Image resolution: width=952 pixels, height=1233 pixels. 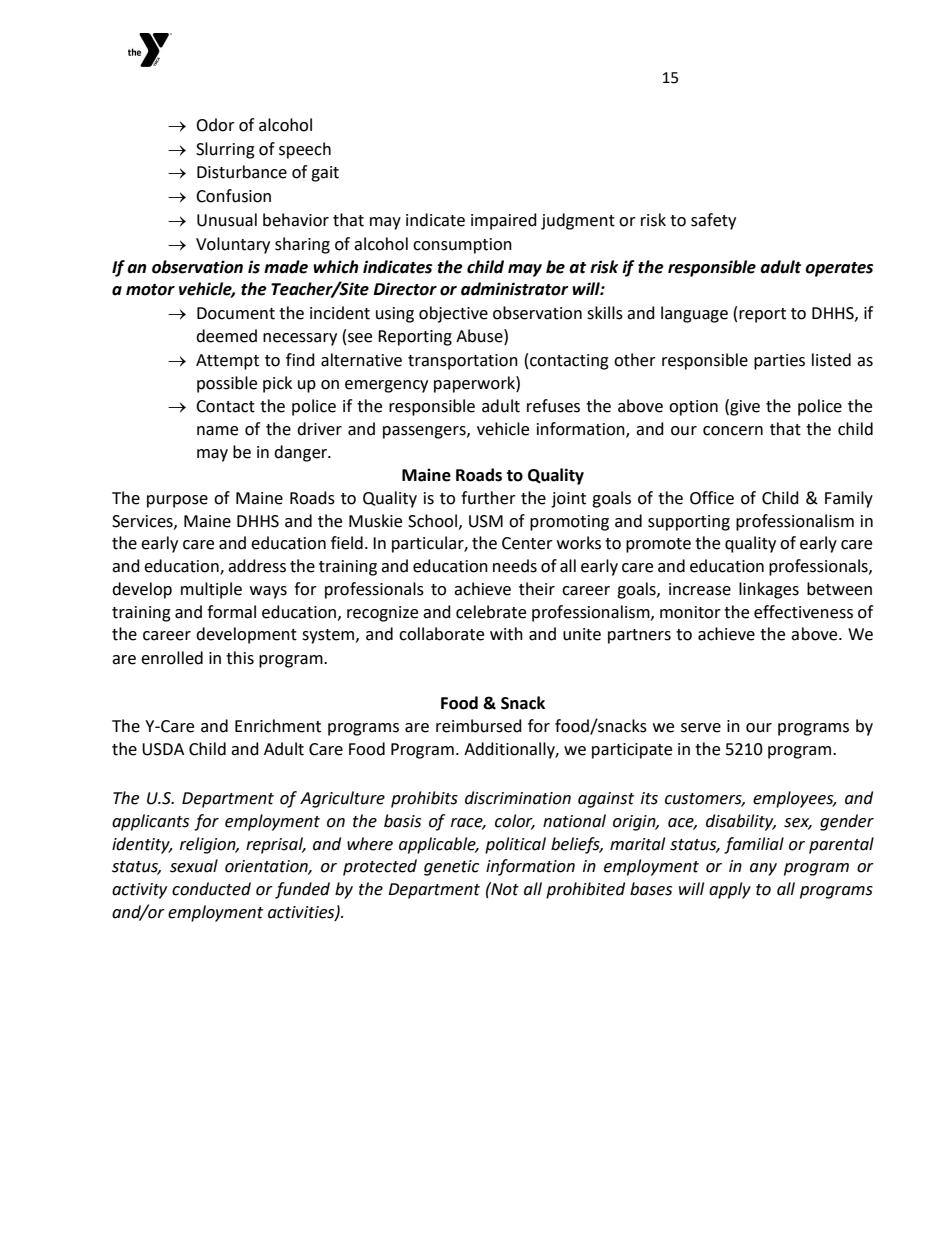 I want to click on purpose, so click(x=177, y=501).
